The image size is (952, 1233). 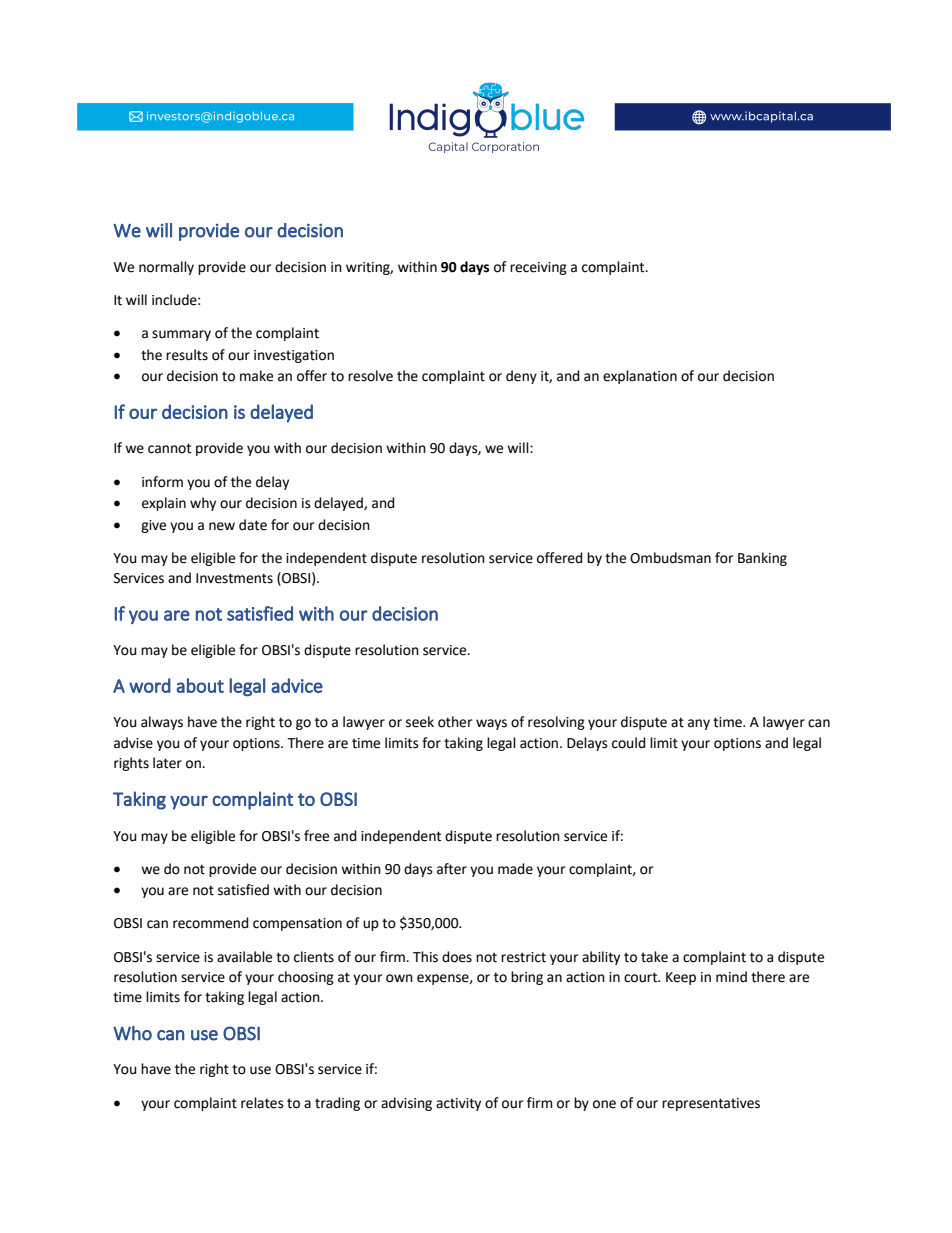 What do you see at coordinates (253, 525) in the screenshot?
I see `date` at bounding box center [253, 525].
